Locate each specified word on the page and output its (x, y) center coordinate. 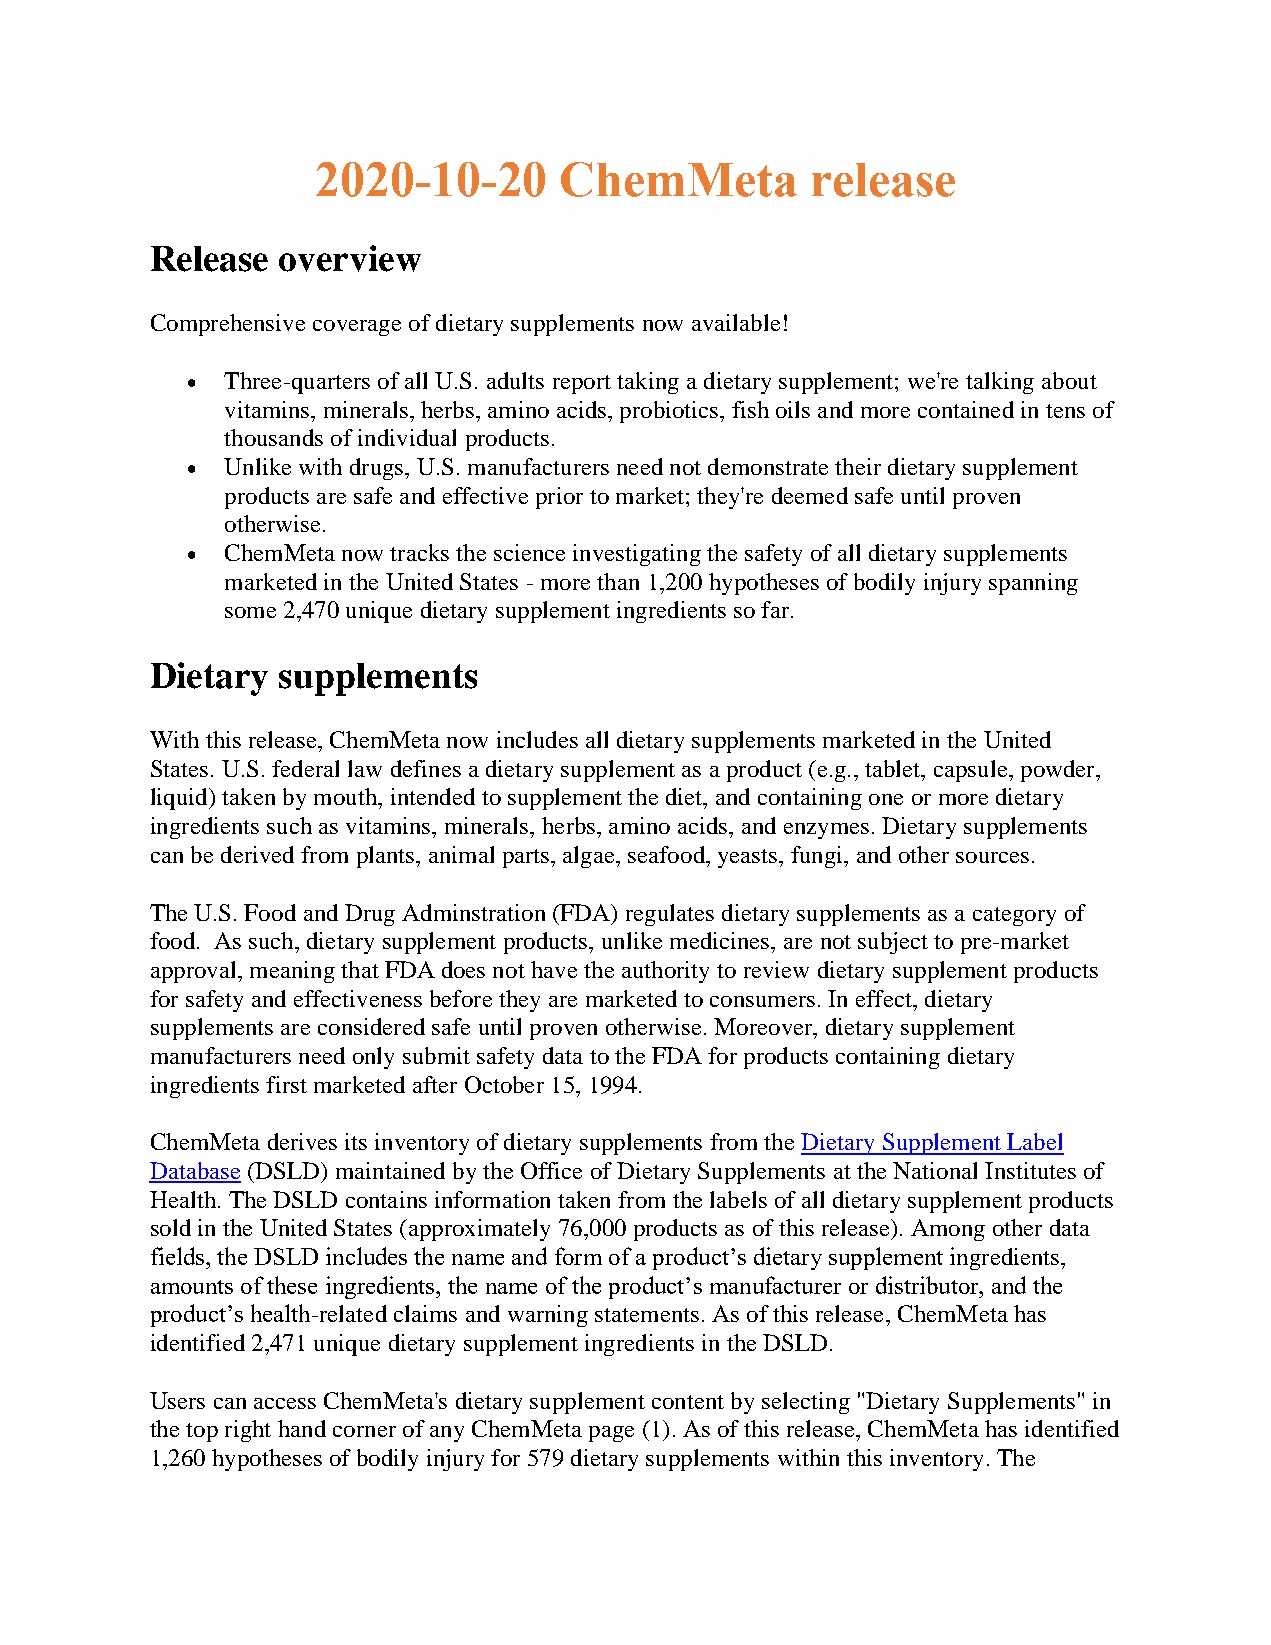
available (736, 322)
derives (302, 1141)
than (618, 581)
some (250, 612)
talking (1000, 383)
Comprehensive (228, 325)
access (285, 1403)
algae (590, 857)
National (935, 1170)
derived (257, 854)
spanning (1033, 584)
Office (551, 1170)
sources (992, 857)
